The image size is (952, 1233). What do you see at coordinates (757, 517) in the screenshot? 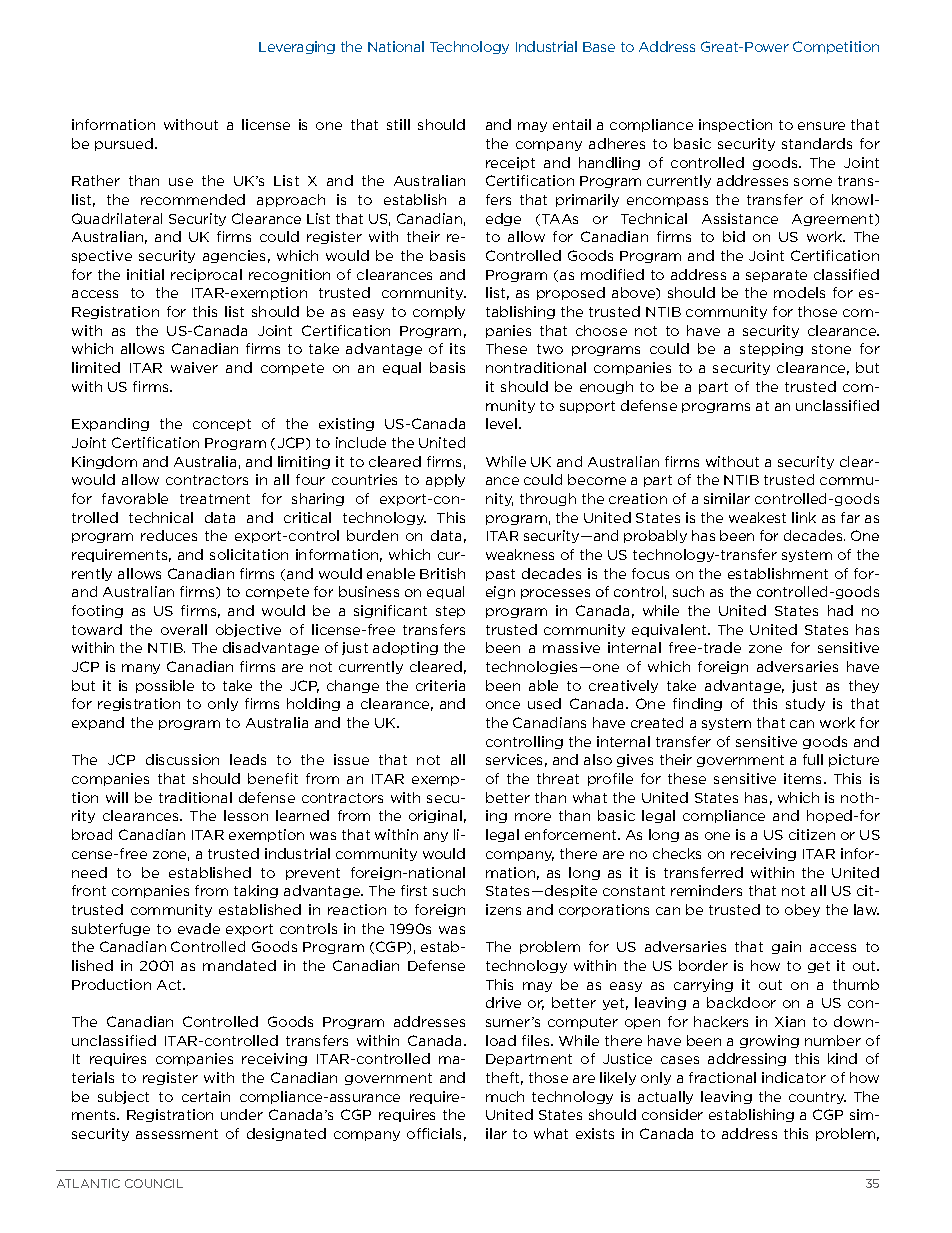
I see `weakest` at bounding box center [757, 517].
